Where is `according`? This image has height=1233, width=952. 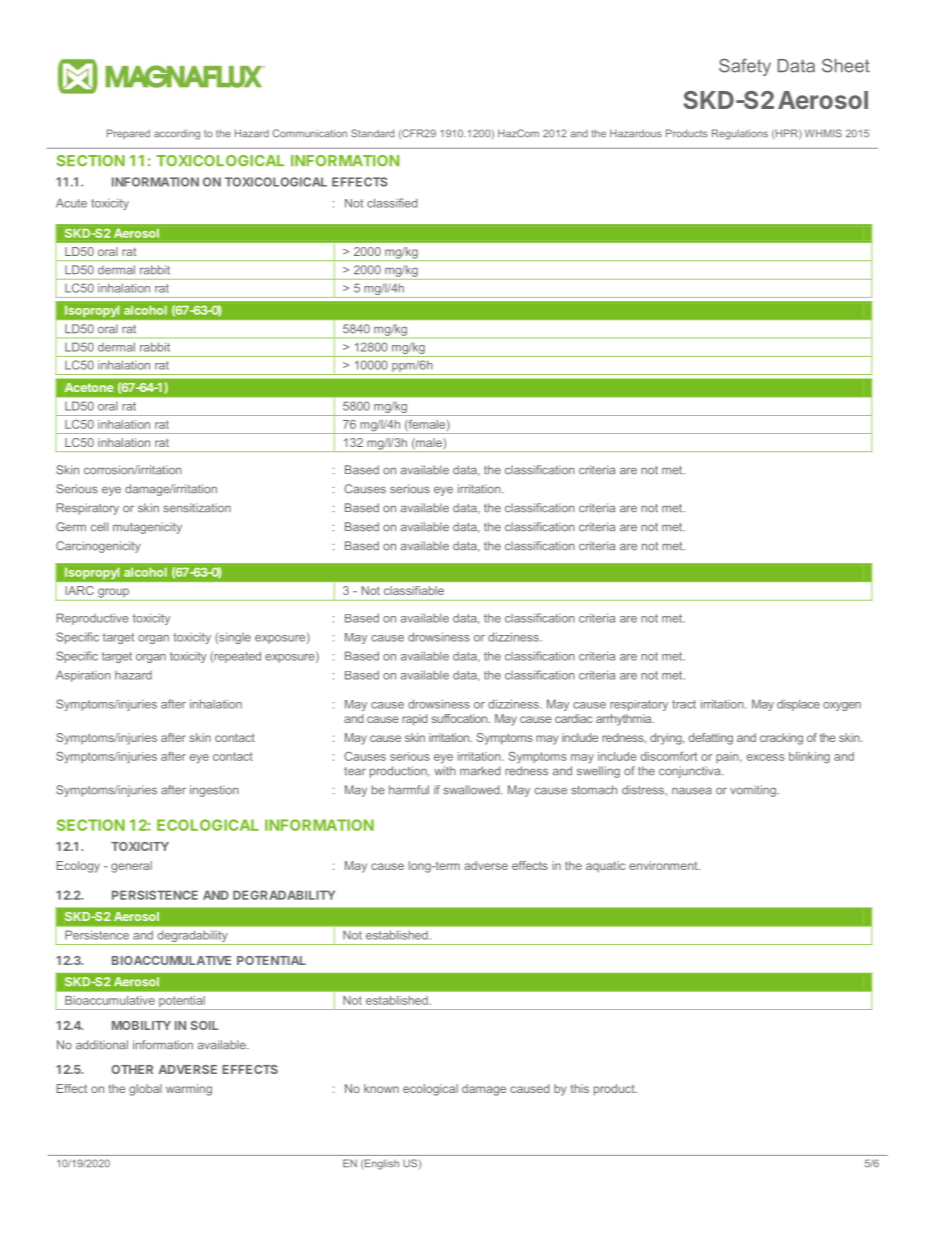 according is located at coordinates (177, 134).
